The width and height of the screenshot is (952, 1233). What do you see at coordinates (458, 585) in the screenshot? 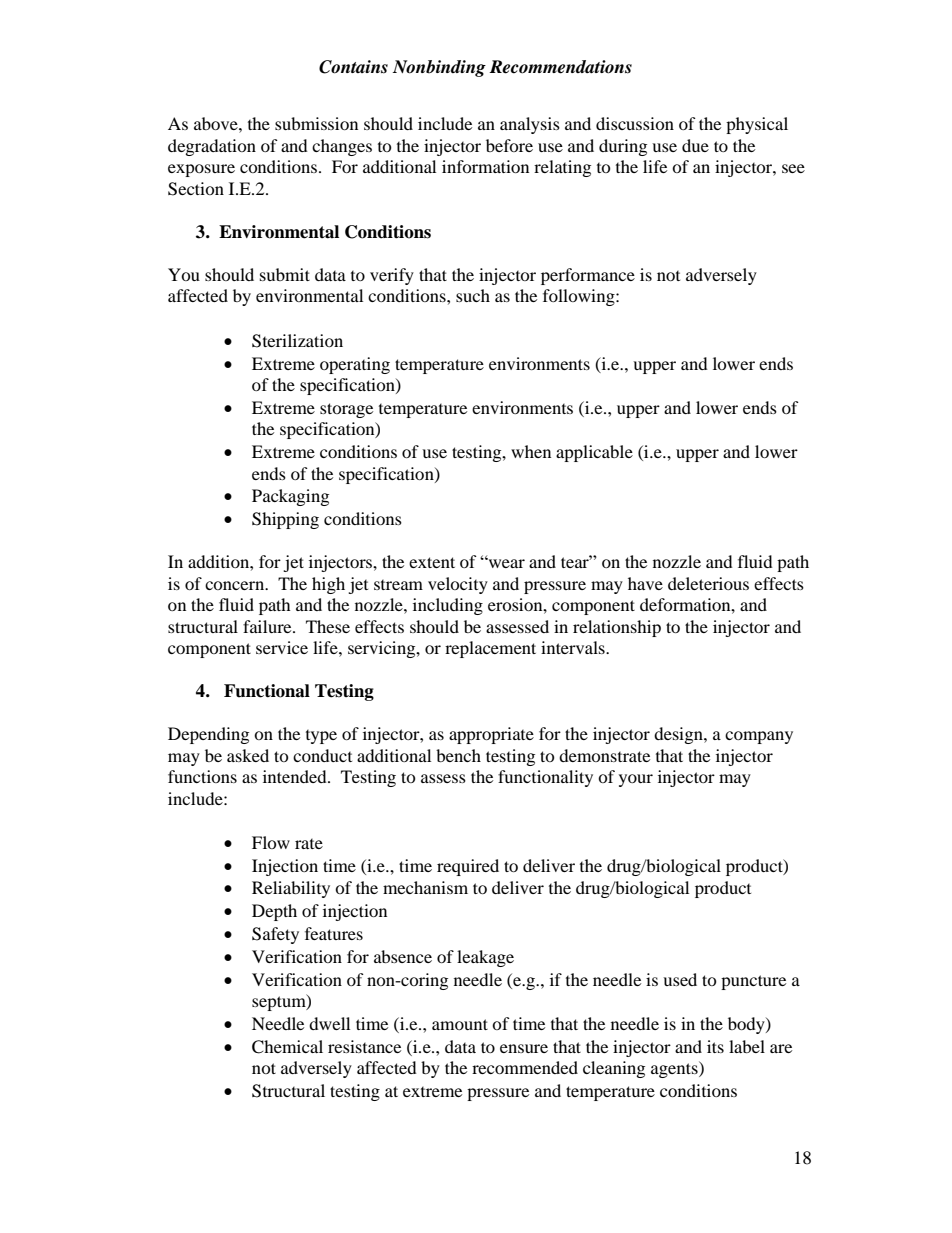
I see `velocity` at bounding box center [458, 585].
